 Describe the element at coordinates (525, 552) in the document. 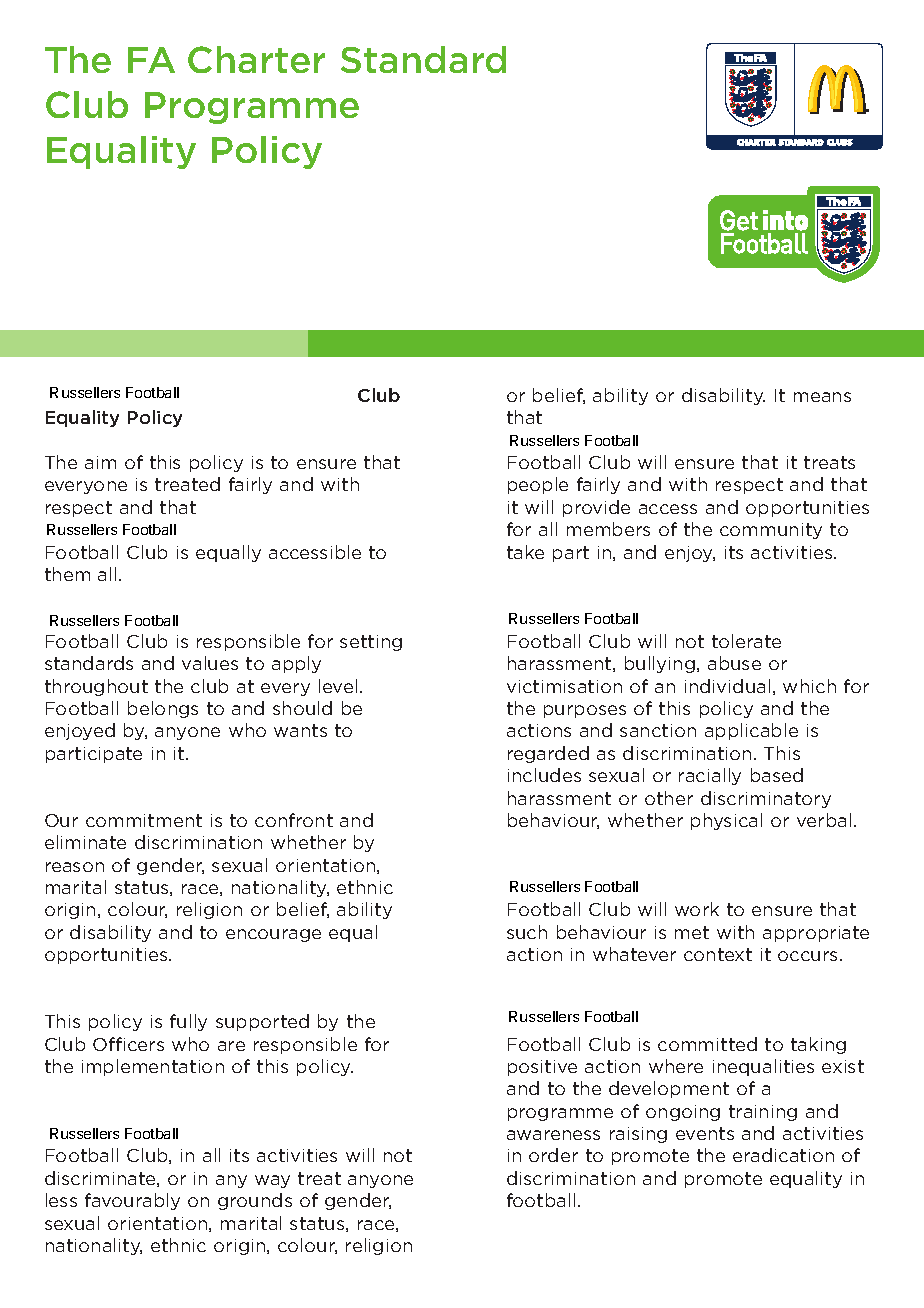

I see `take` at that location.
